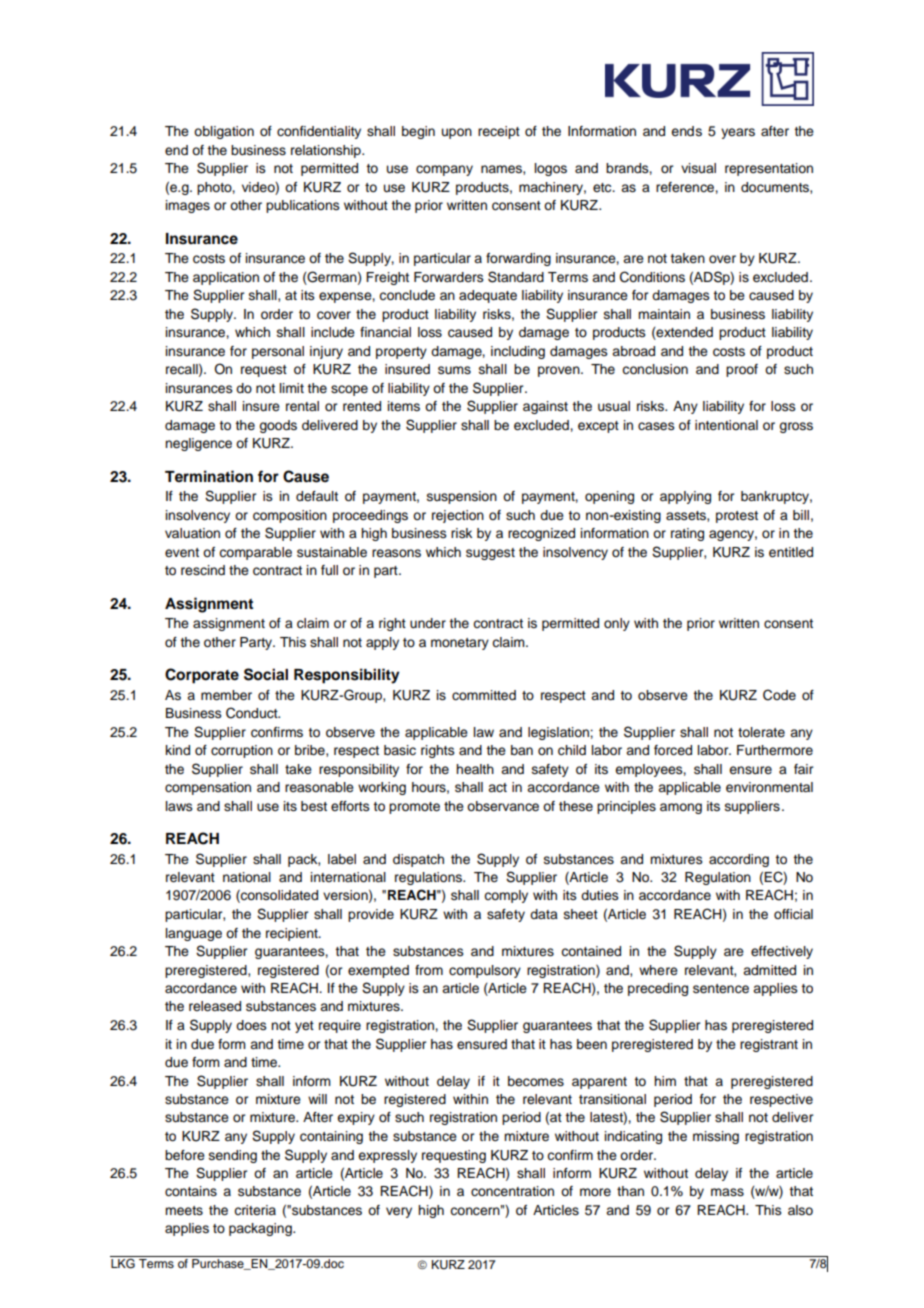 The image size is (924, 1308). What do you see at coordinates (721, 989) in the image?
I see `sentence` at bounding box center [721, 989].
